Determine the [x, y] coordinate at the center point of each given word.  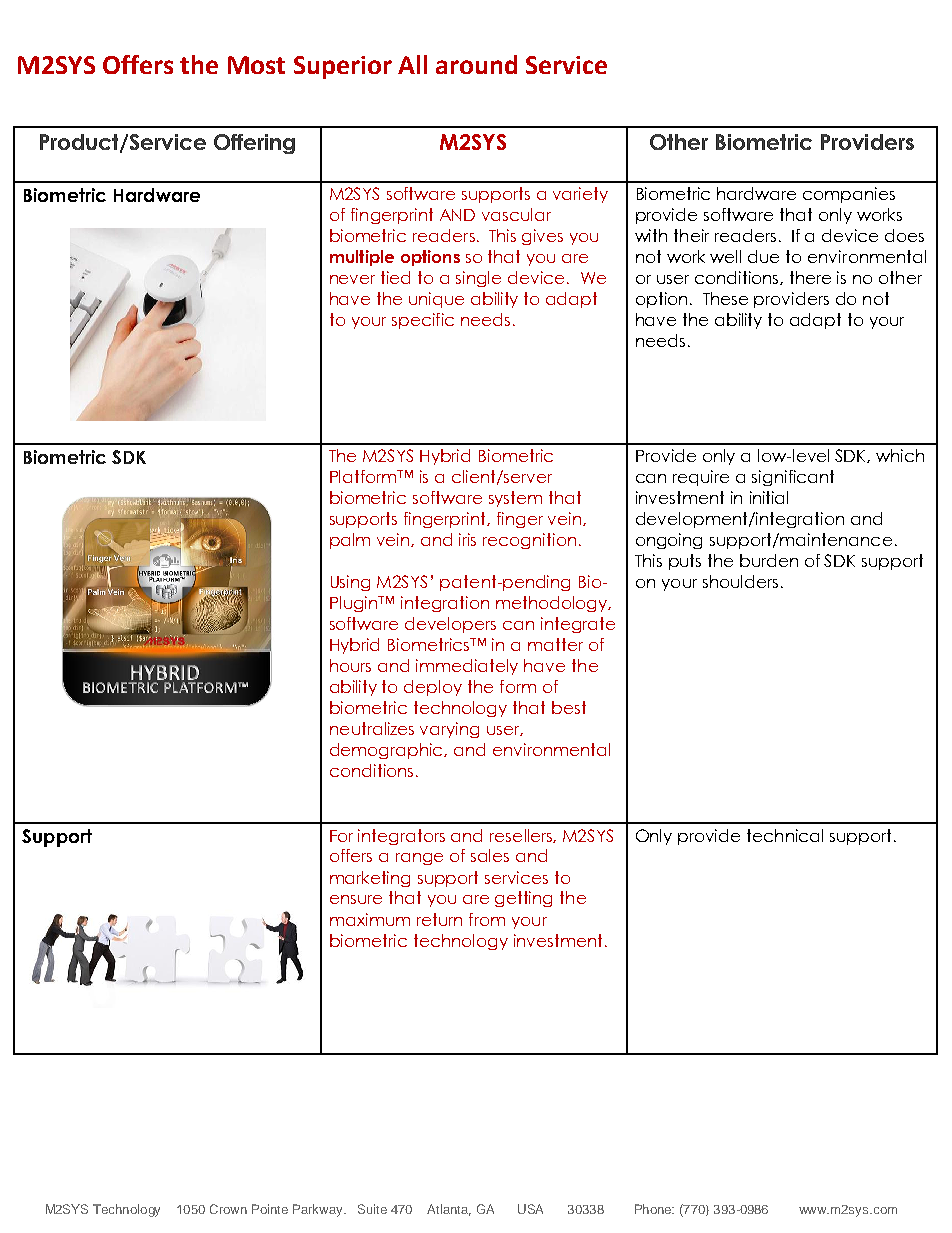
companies [849, 195]
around [476, 64]
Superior [343, 67]
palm [350, 541]
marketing [370, 879]
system [515, 499]
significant [793, 478]
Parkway [319, 1210]
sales [490, 855]
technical [785, 835]
